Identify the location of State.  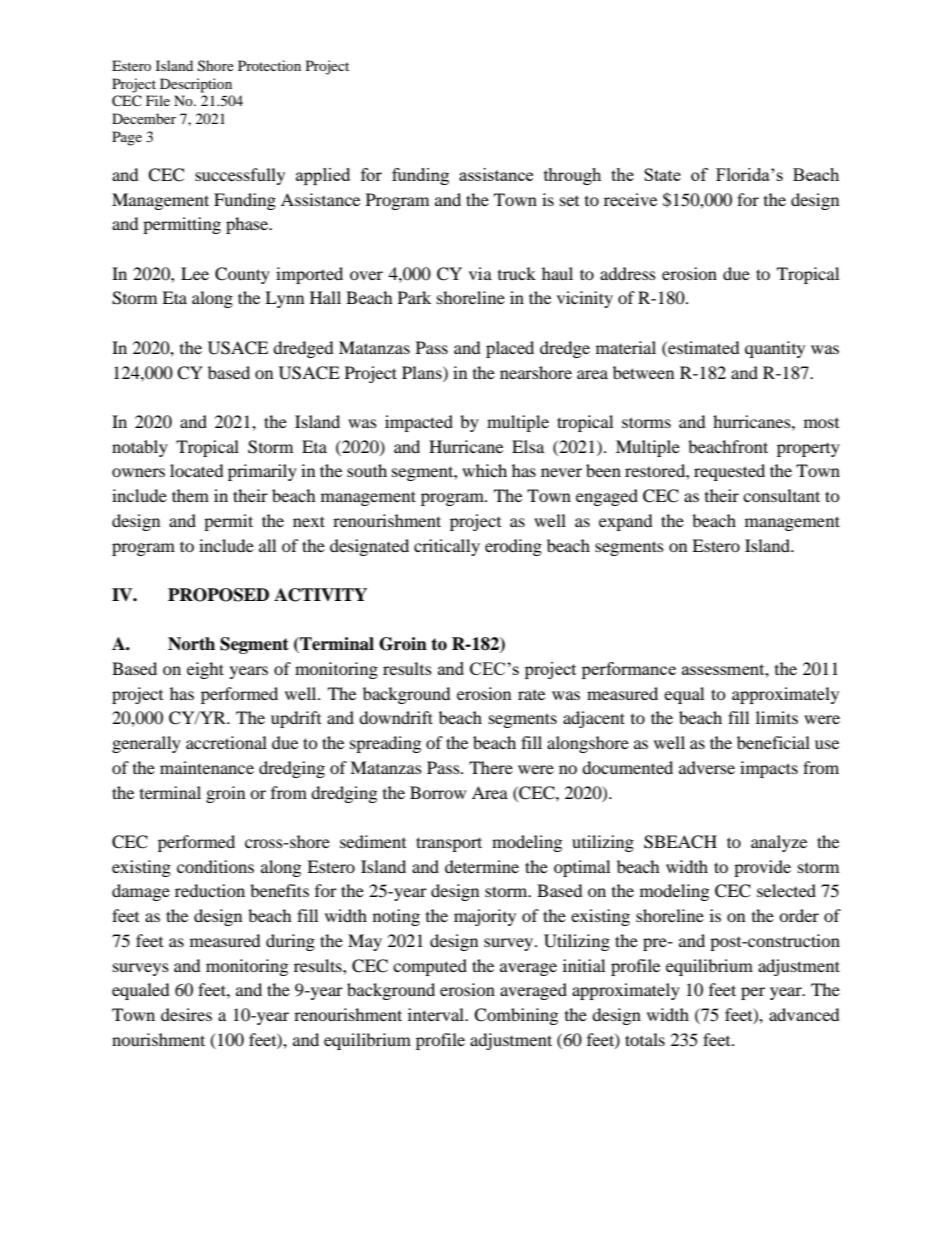
(662, 174).
